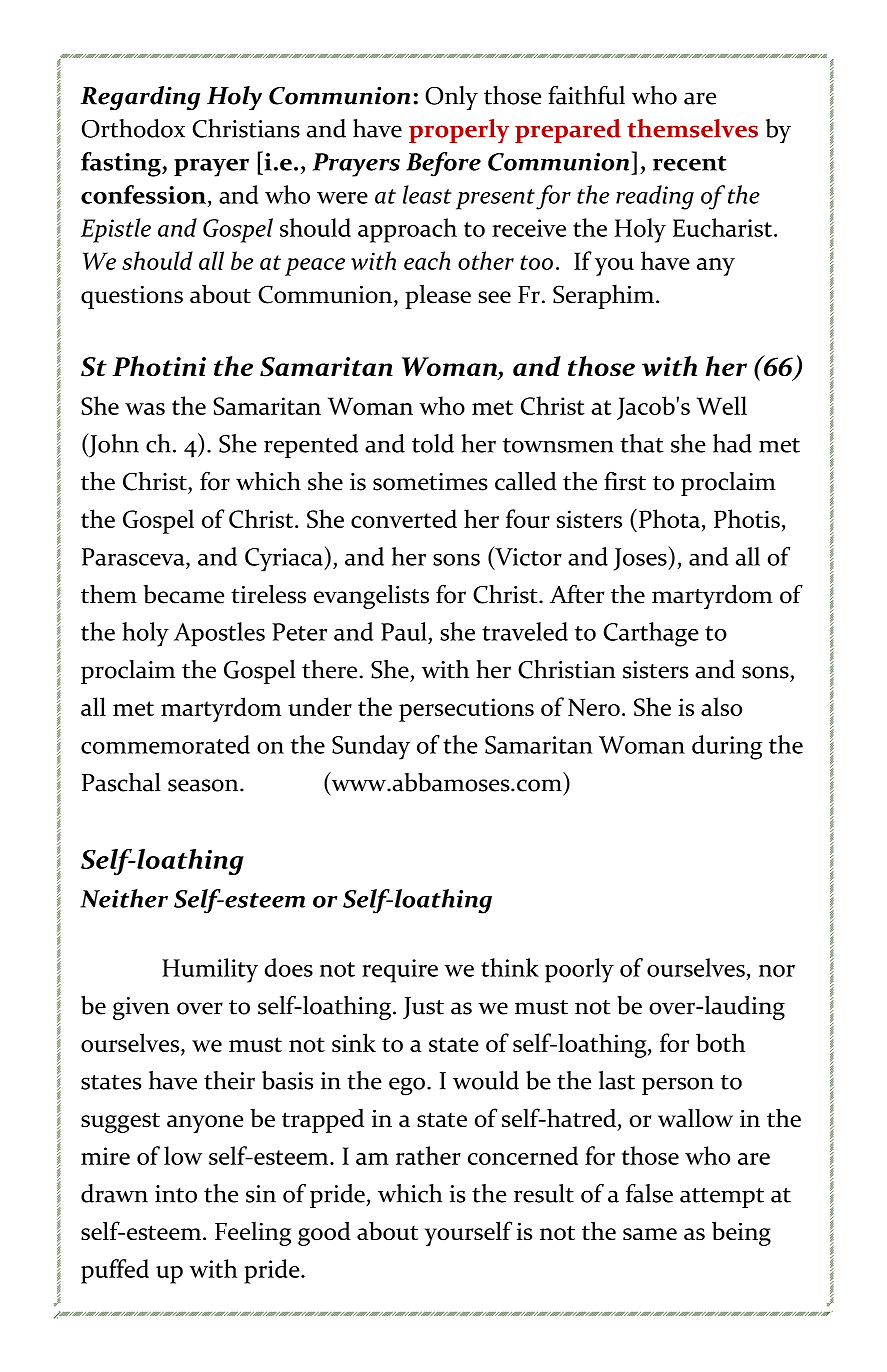 This screenshot has width=887, height=1372. Describe the element at coordinates (741, 1233) in the screenshot. I see `being` at that location.
